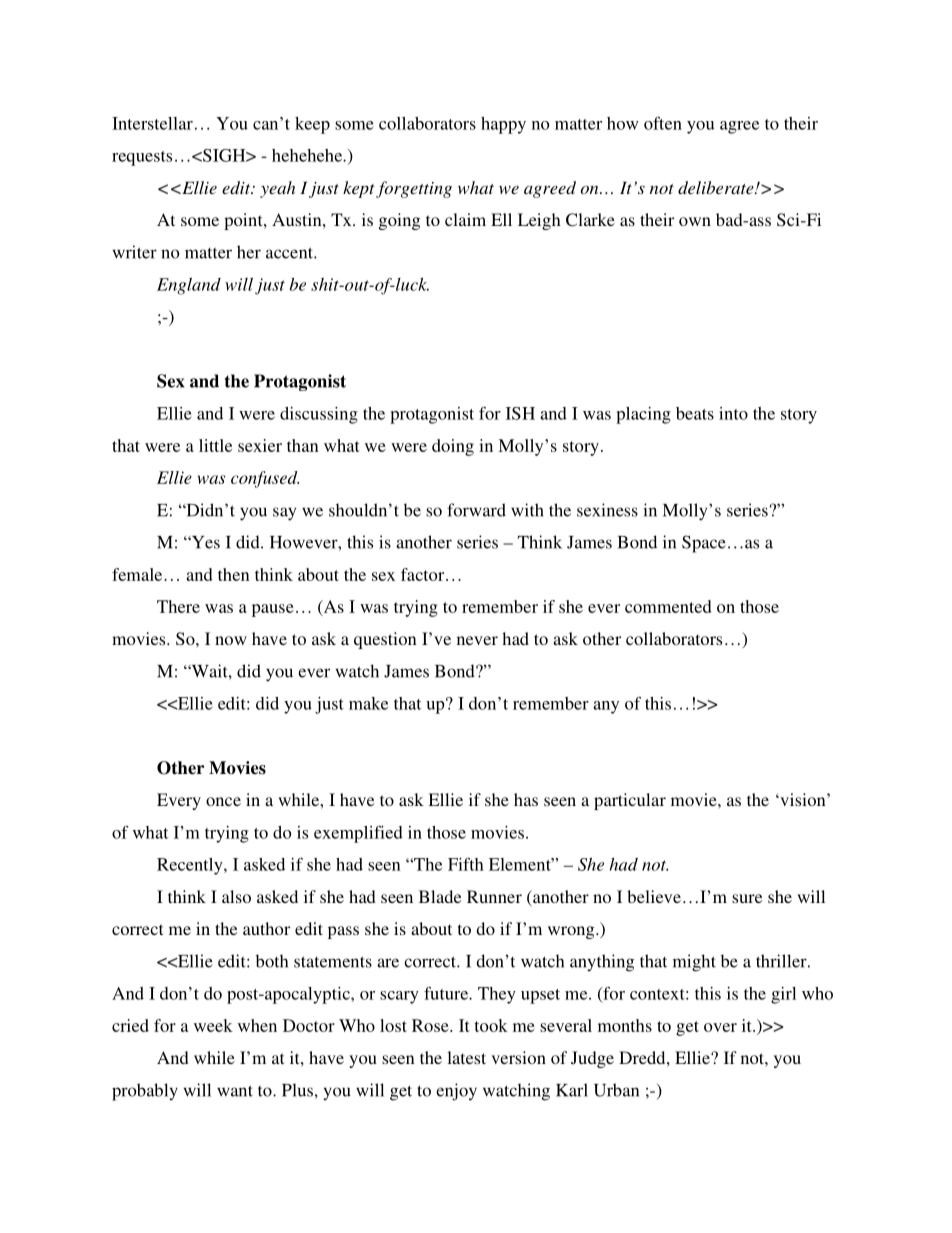 The width and height of the screenshot is (952, 1233). I want to click on ISH, so click(520, 413).
